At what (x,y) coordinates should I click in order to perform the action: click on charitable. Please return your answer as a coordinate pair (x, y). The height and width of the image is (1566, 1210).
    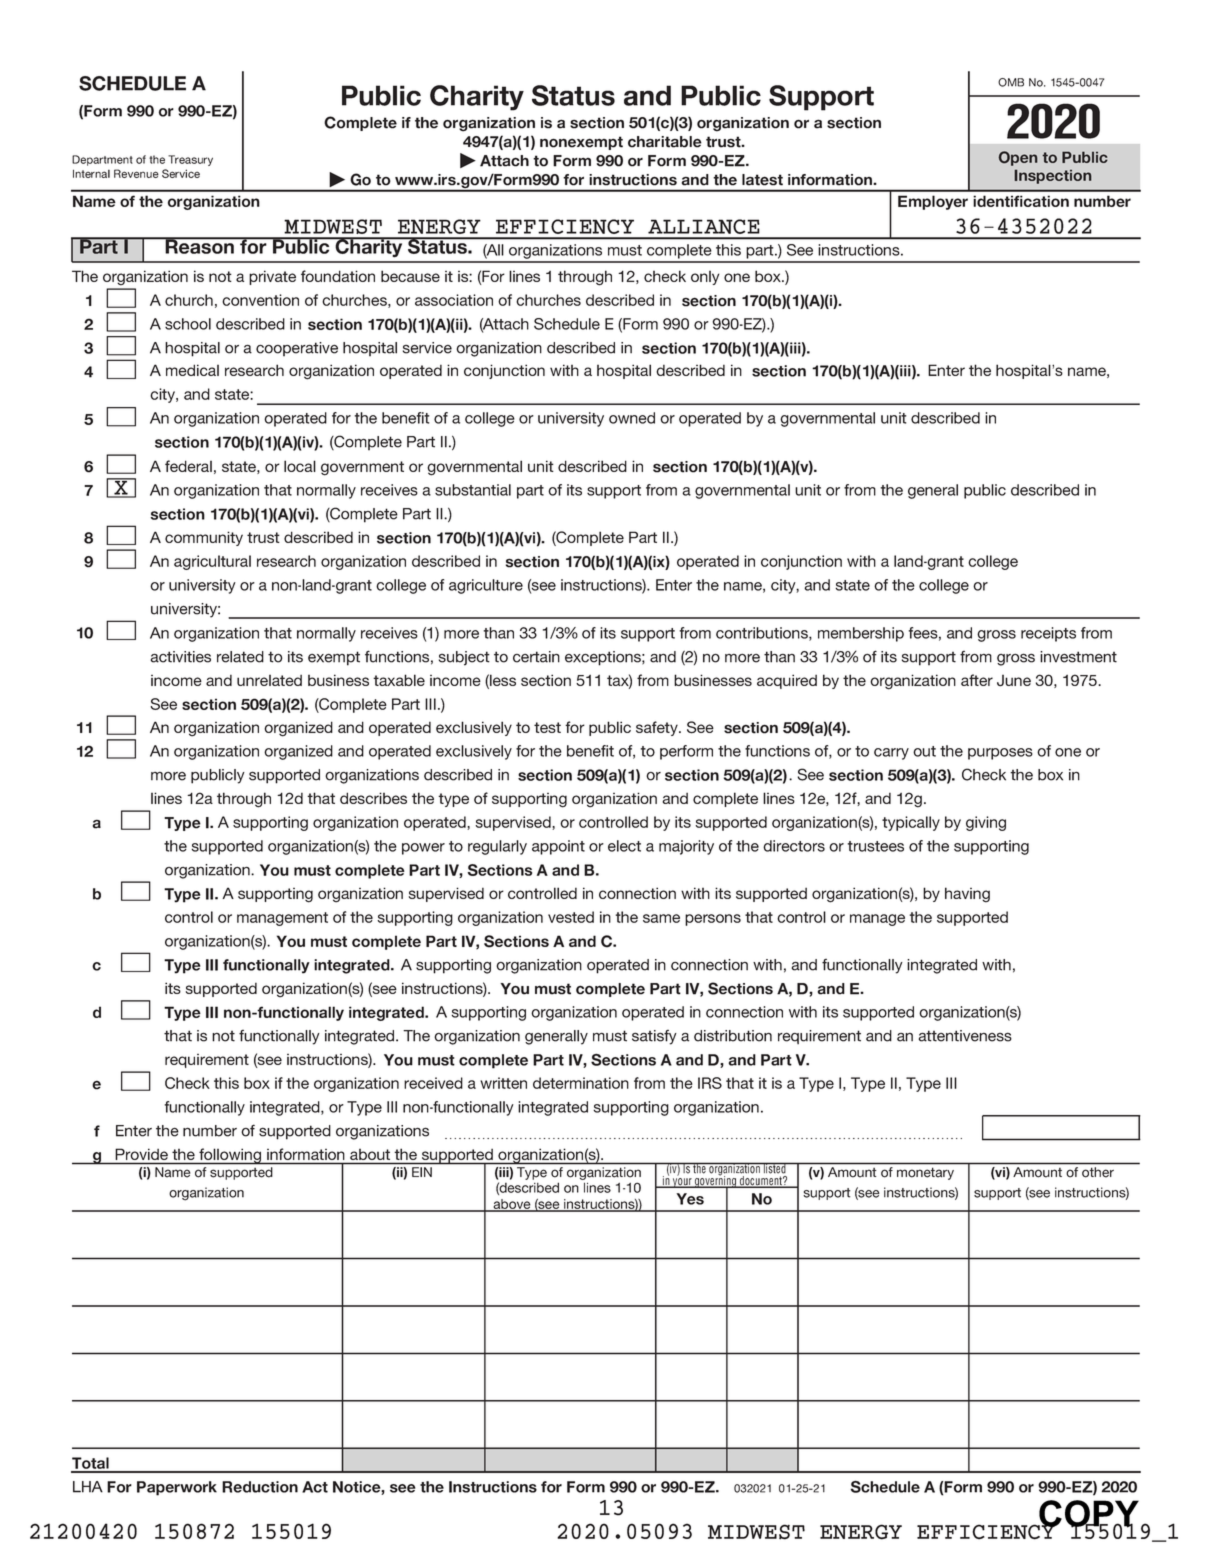
    Looking at the image, I should click on (665, 142).
